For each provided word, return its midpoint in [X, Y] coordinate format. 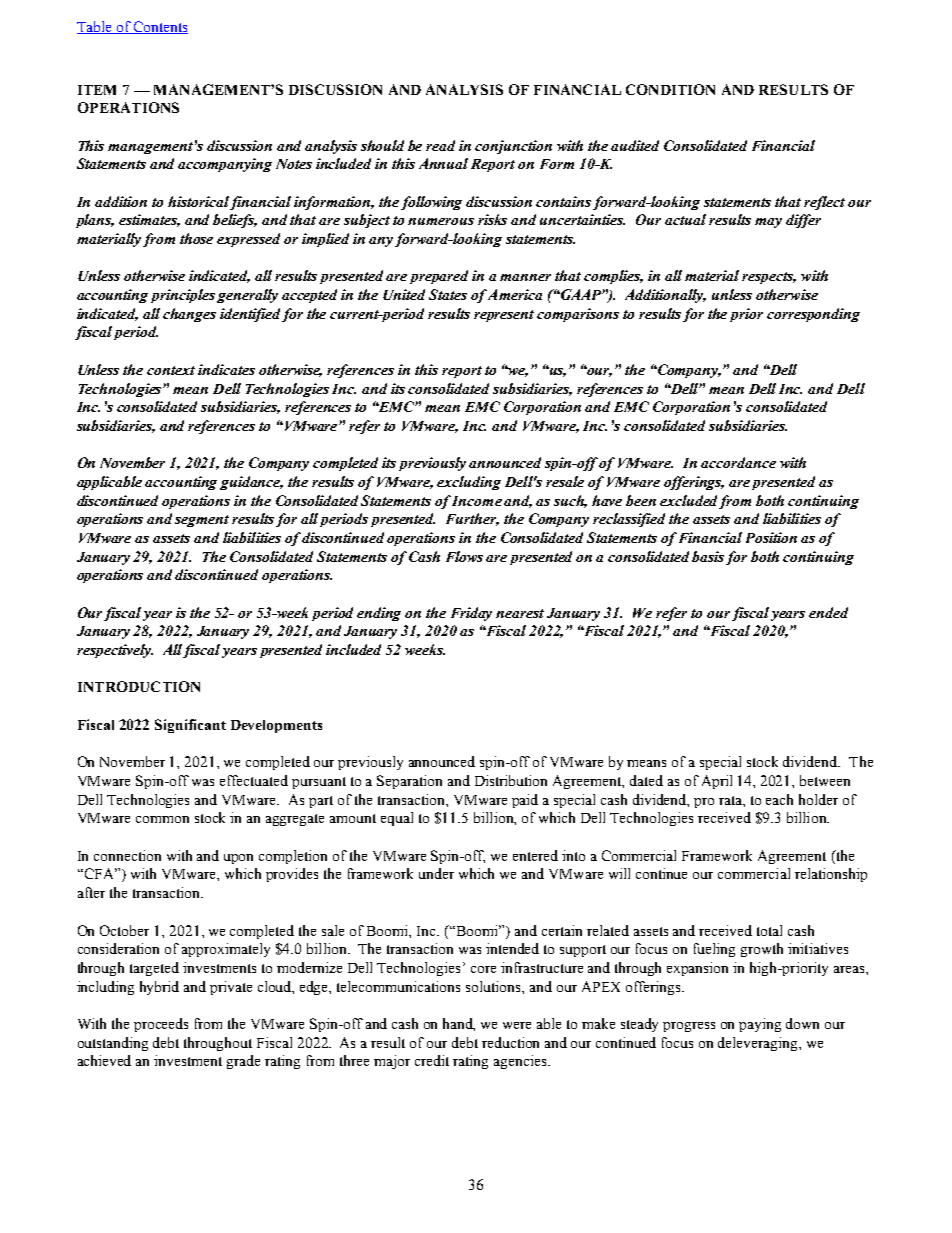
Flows [464, 556]
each [779, 799]
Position [771, 537]
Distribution [511, 780]
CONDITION [670, 89]
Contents [160, 27]
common [162, 819]
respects [769, 278]
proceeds [161, 1025]
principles [183, 296]
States [448, 294]
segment [202, 521]
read [440, 145]
